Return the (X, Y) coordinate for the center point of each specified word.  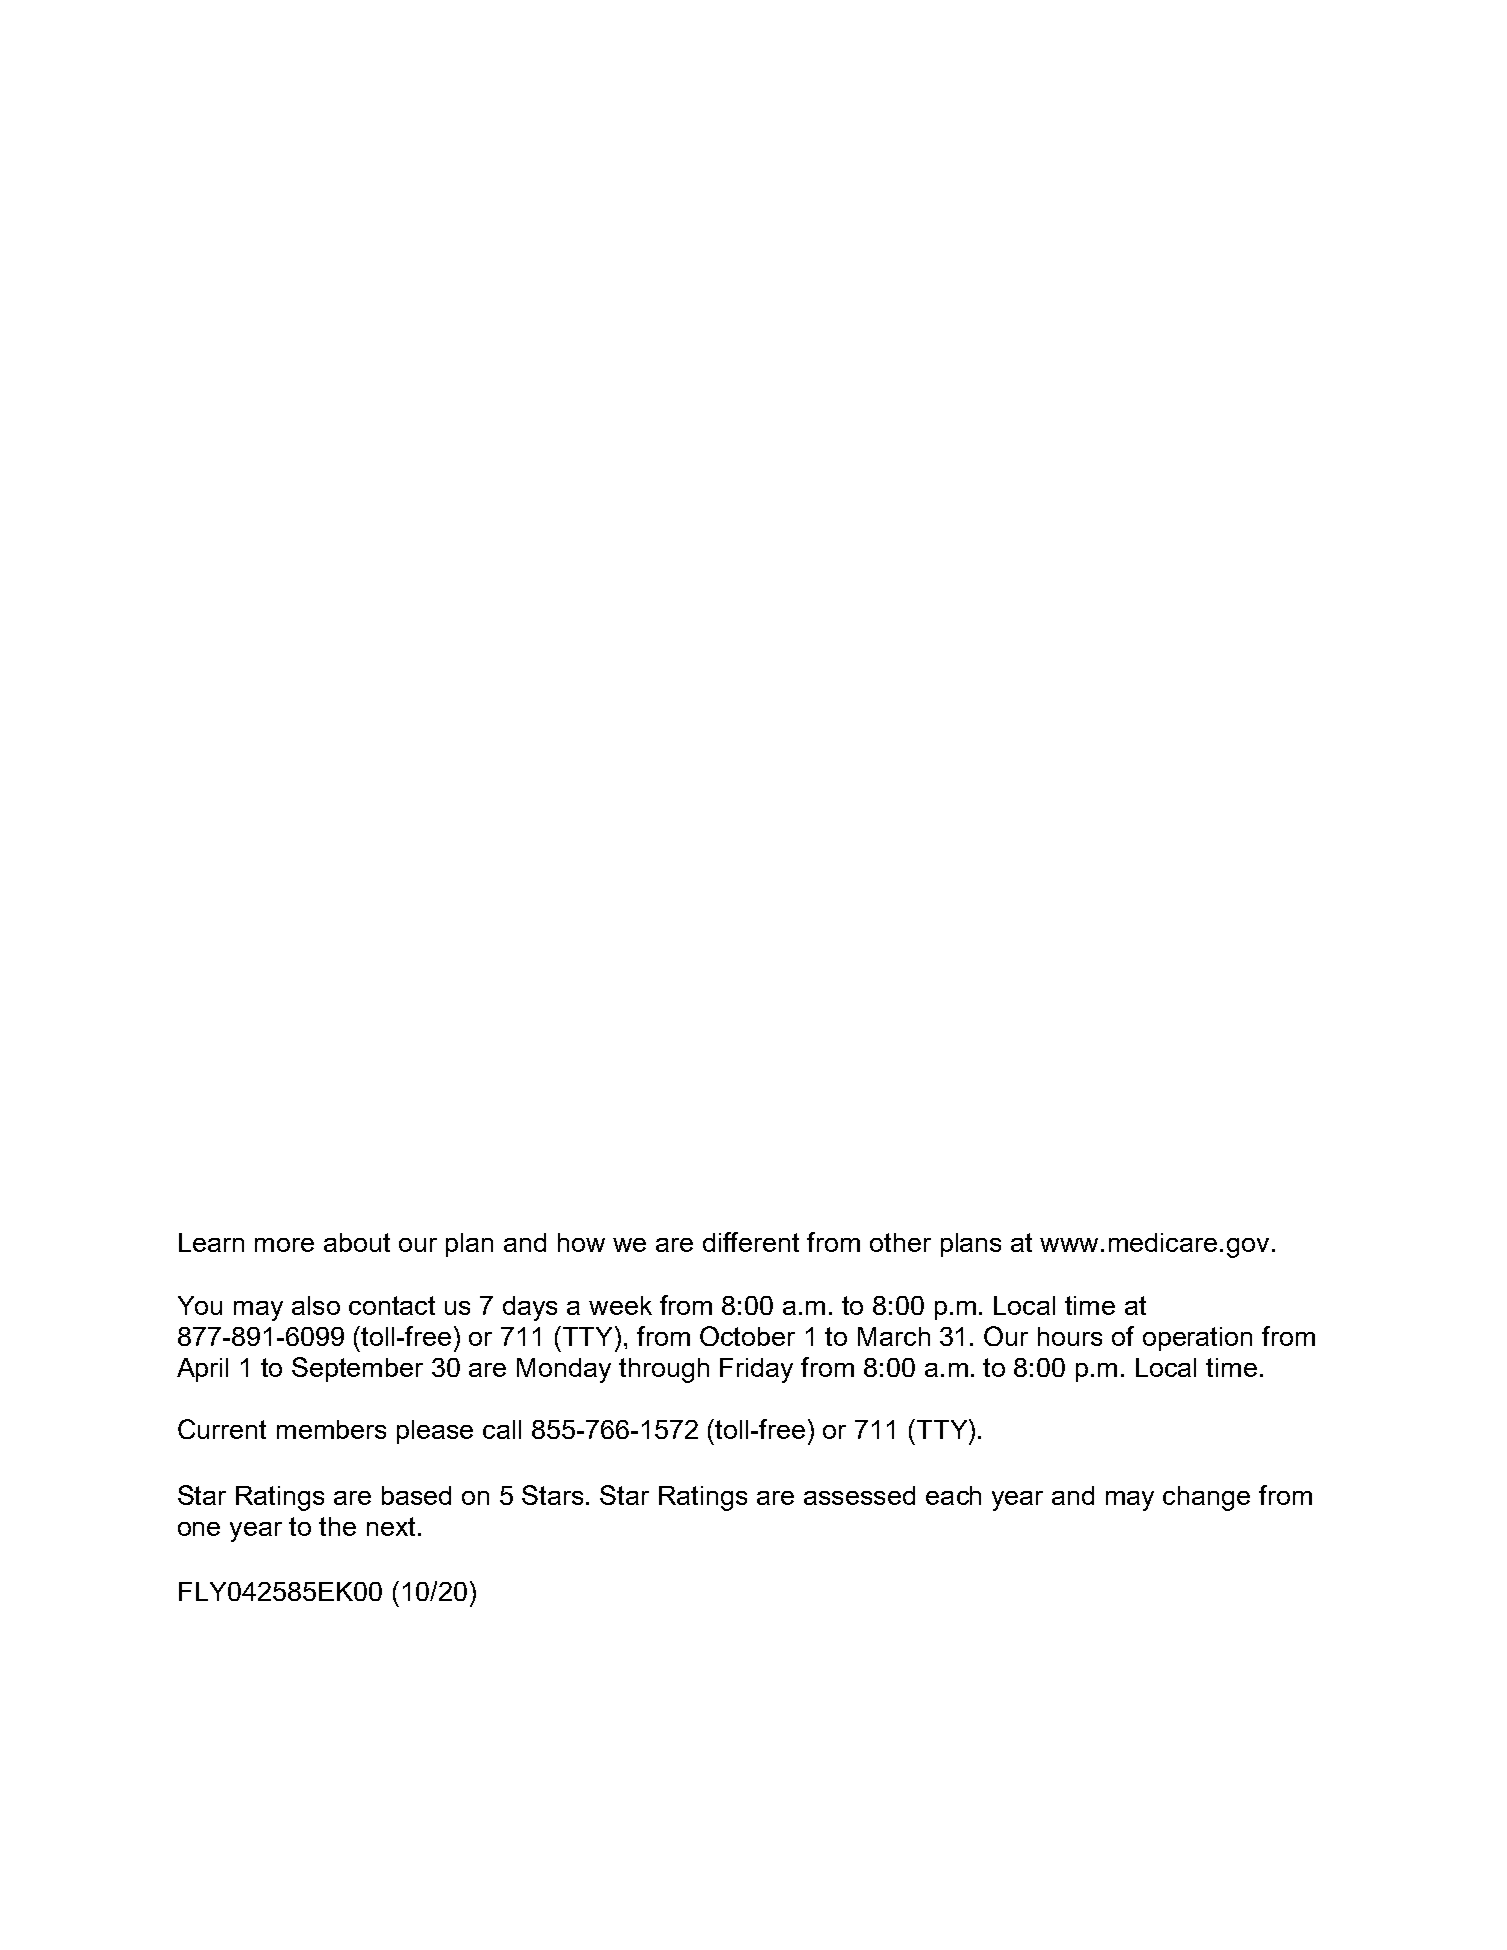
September (357, 1369)
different (751, 1242)
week (620, 1305)
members (331, 1429)
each (953, 1495)
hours (1070, 1336)
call (502, 1429)
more (284, 1245)
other (900, 1242)
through (664, 1370)
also (316, 1305)
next (393, 1526)
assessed (859, 1495)
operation (1197, 1339)
